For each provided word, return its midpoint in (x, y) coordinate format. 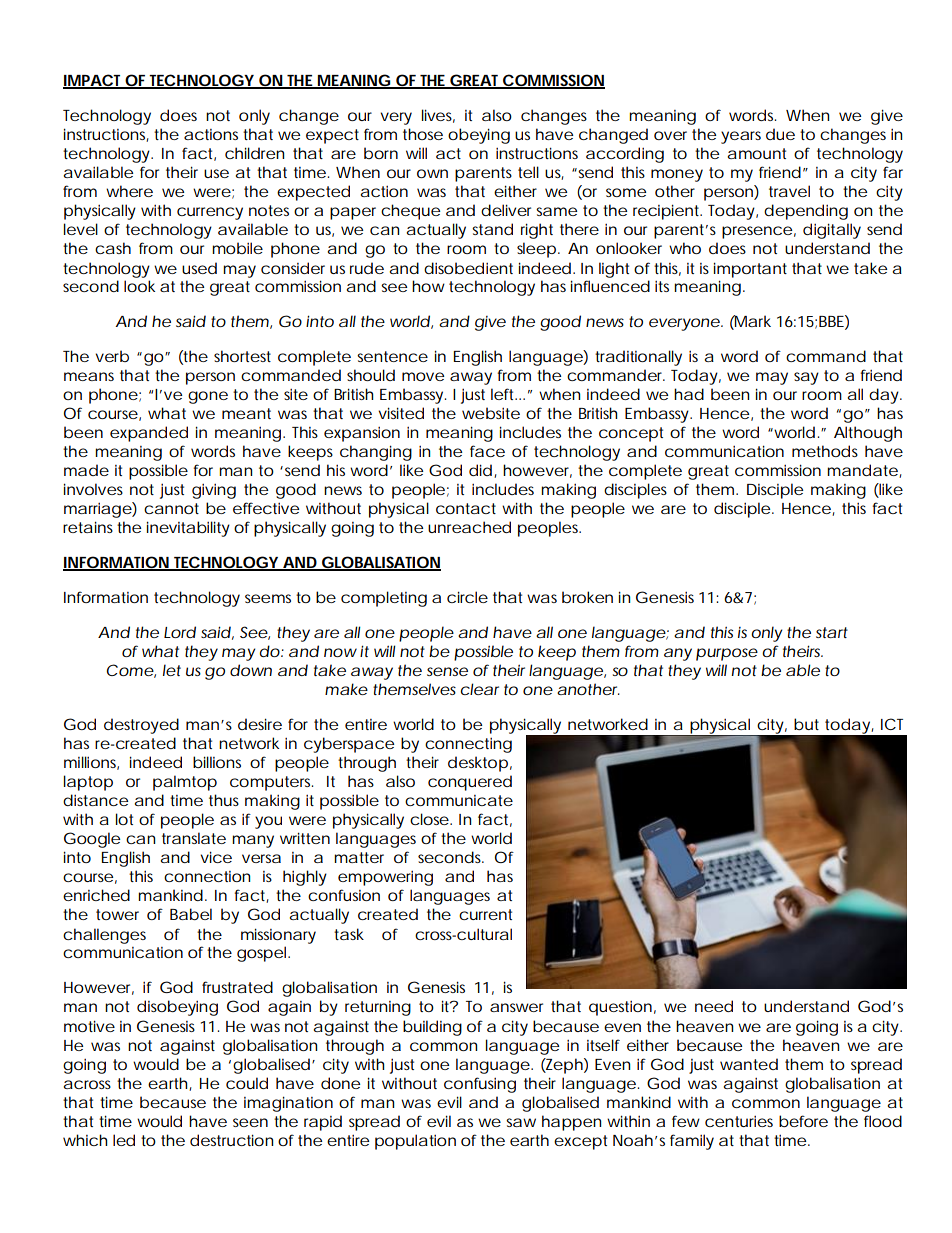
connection (207, 876)
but (806, 724)
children (254, 153)
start (832, 632)
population (415, 1142)
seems (268, 598)
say (806, 378)
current (485, 914)
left (503, 394)
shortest (242, 356)
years (741, 137)
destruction (231, 1140)
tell (528, 172)
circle (467, 597)
